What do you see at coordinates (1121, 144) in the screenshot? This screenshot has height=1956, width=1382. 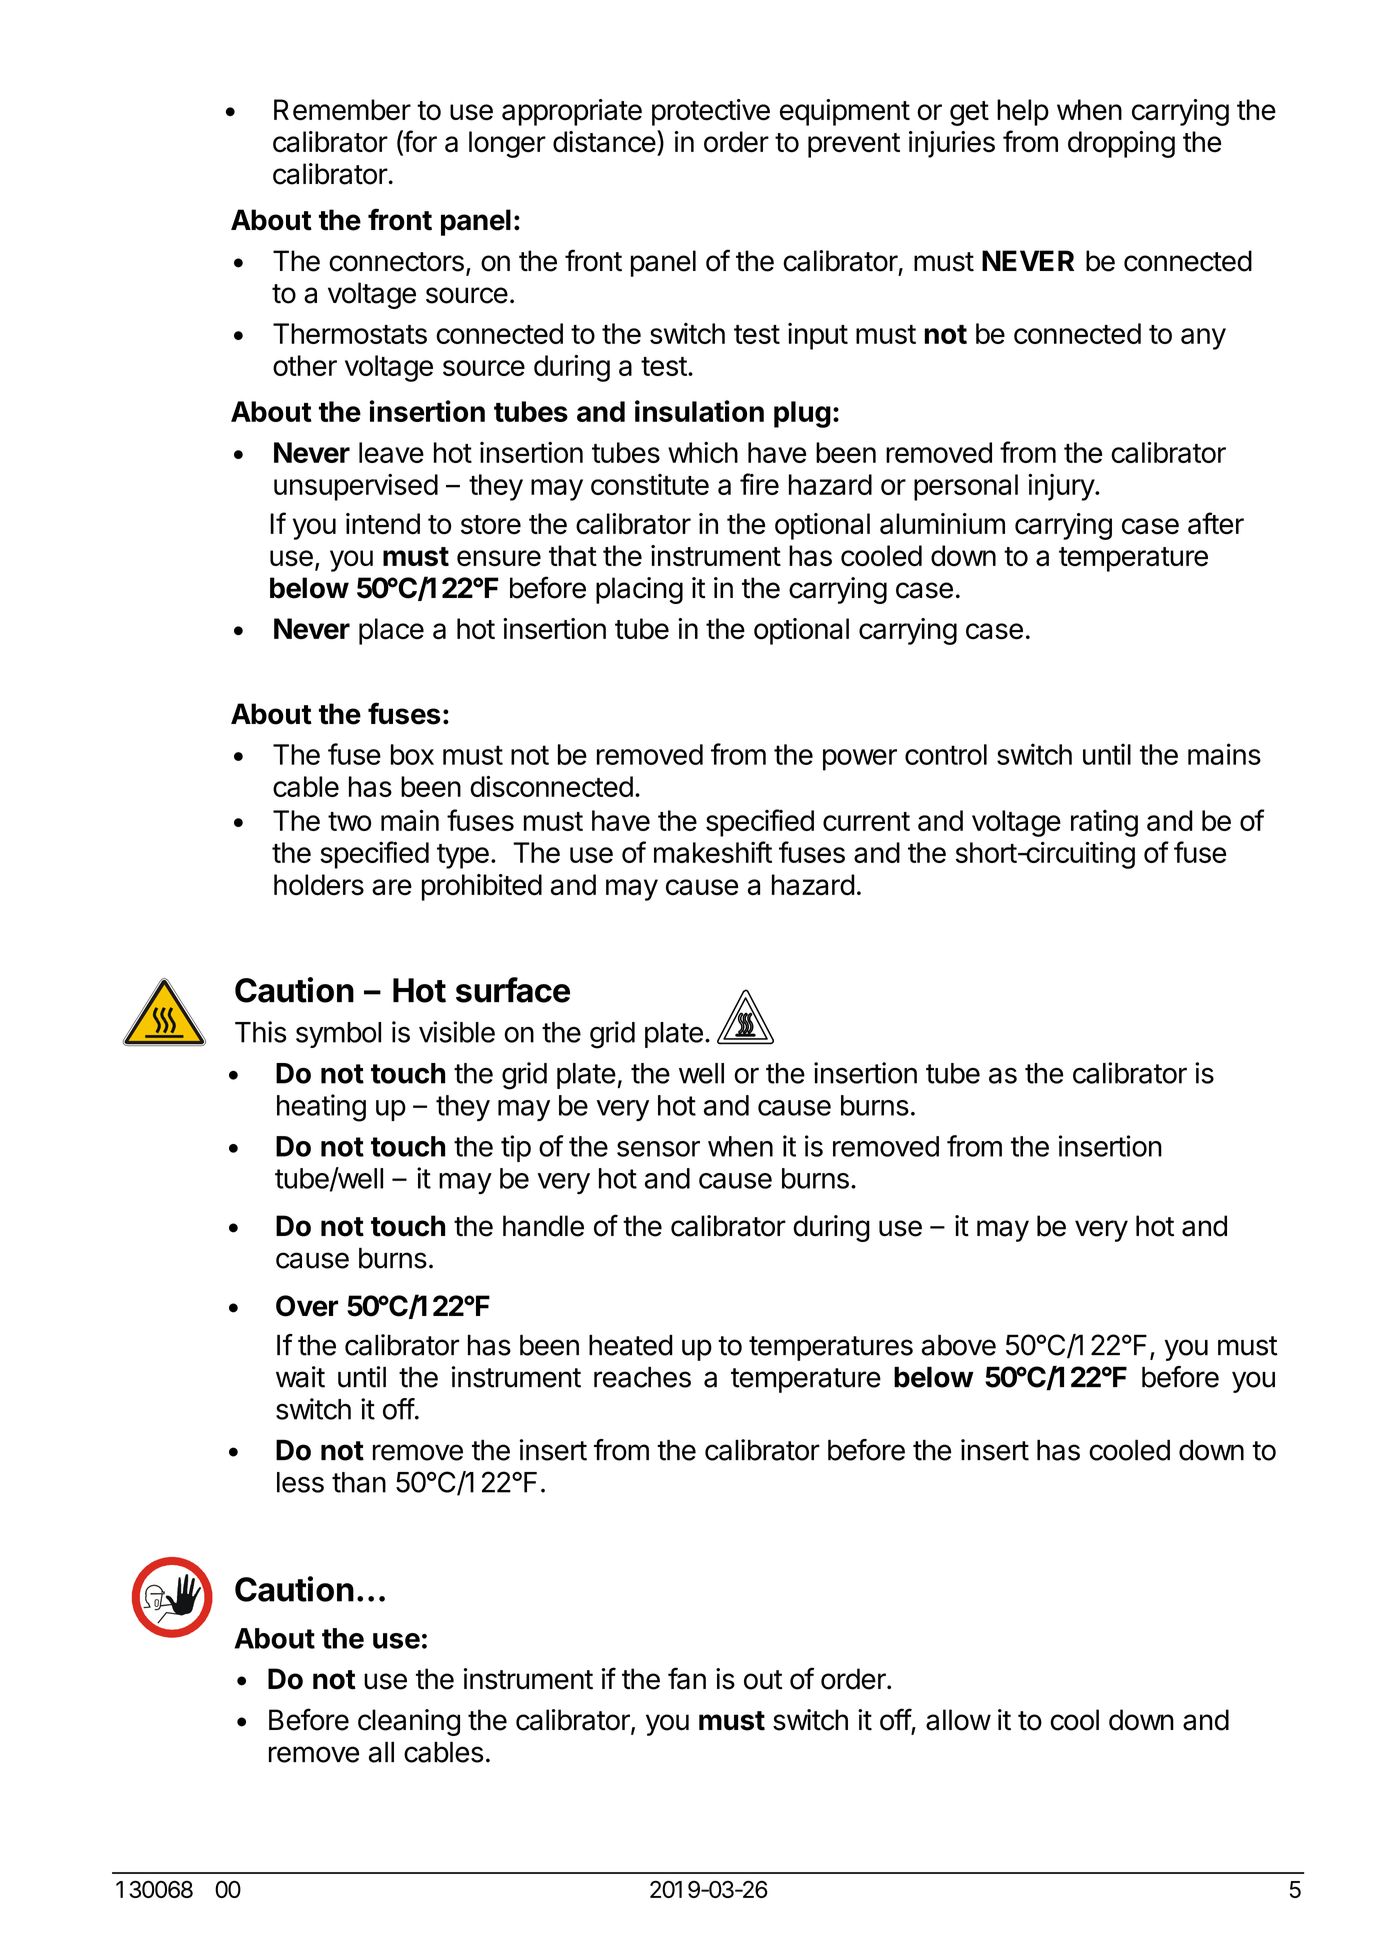 I see `dropping` at bounding box center [1121, 144].
